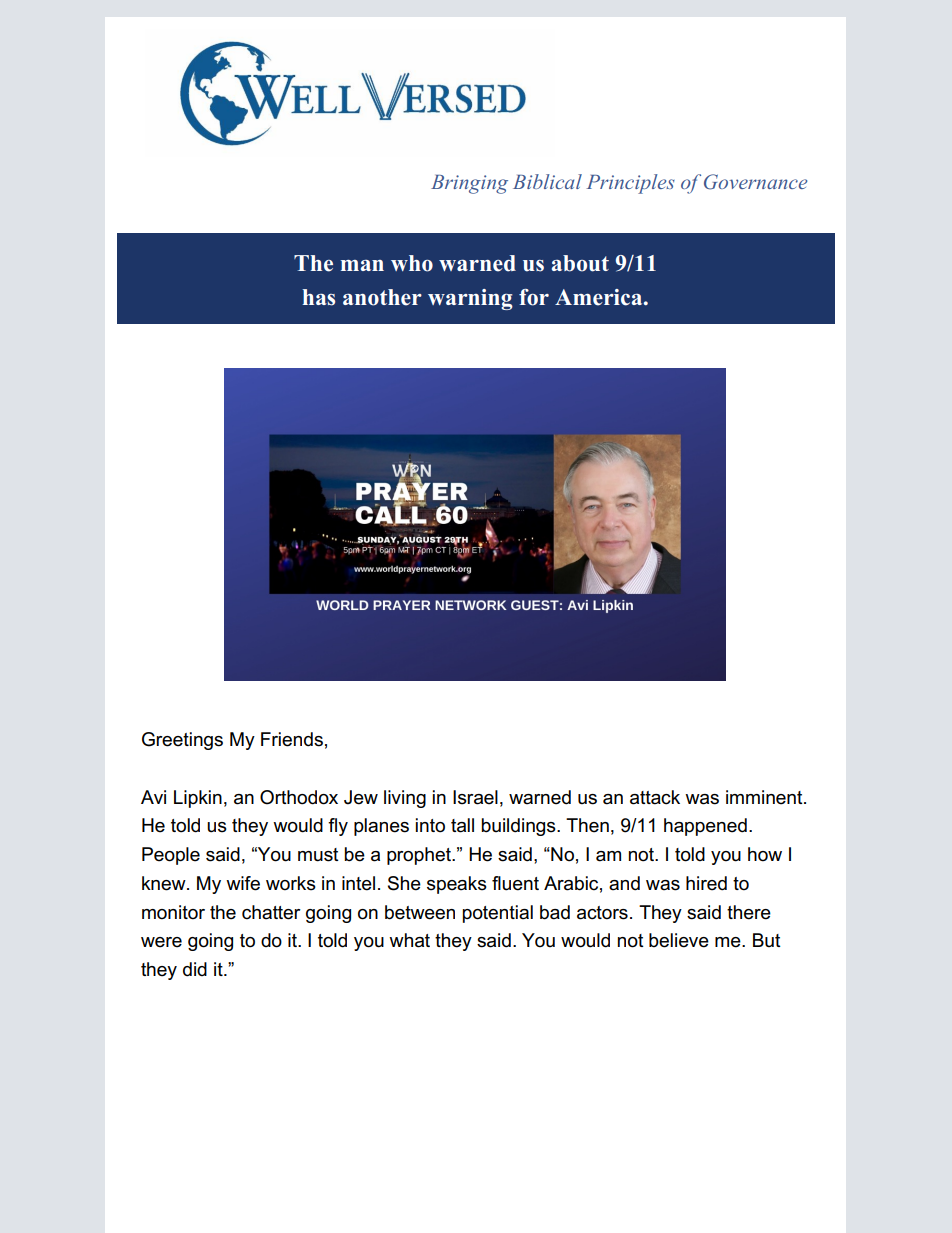 The width and height of the image is (952, 1233). What do you see at coordinates (469, 184) in the image?
I see `Bringing` at bounding box center [469, 184].
